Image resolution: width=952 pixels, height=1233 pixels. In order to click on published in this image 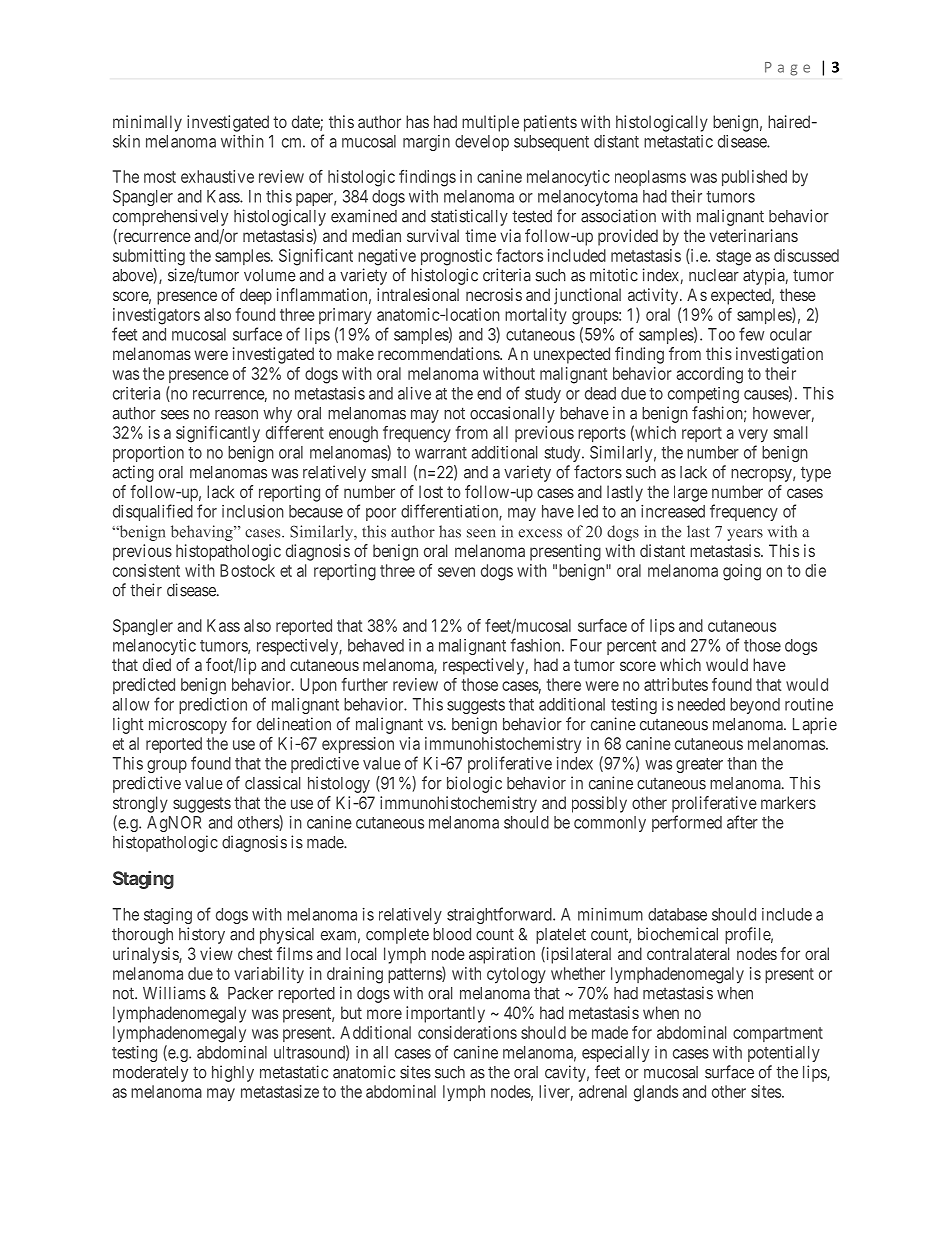, I will do `click(754, 178)`.
